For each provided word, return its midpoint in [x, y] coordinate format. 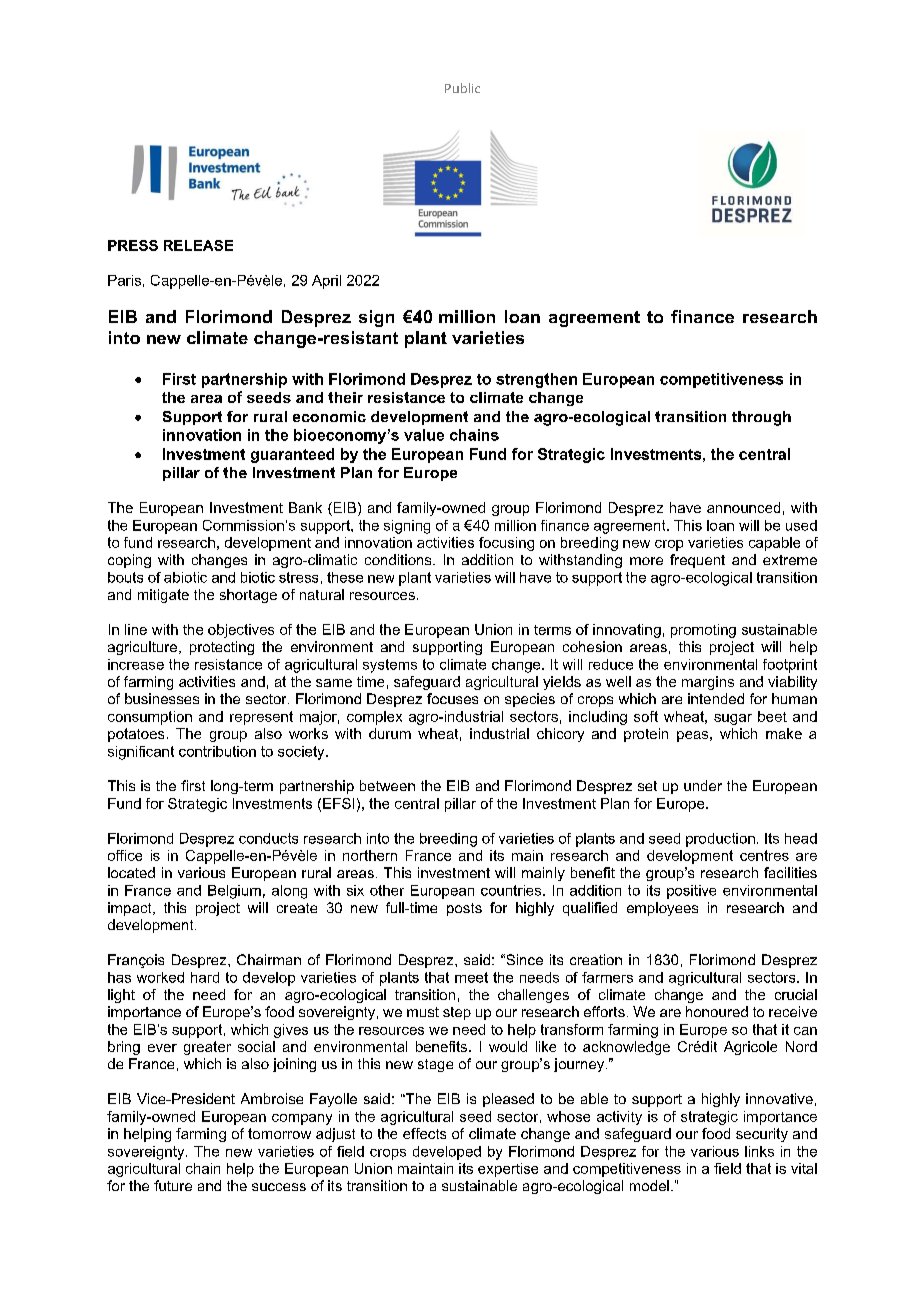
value [424, 435]
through [761, 418]
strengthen [536, 380]
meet [471, 977]
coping [129, 561]
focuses [452, 698]
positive [691, 892]
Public [462, 88]
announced [743, 507]
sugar [733, 719]
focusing [506, 544]
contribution [217, 751]
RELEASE [198, 245]
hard [205, 977]
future [173, 1185]
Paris [124, 280]
